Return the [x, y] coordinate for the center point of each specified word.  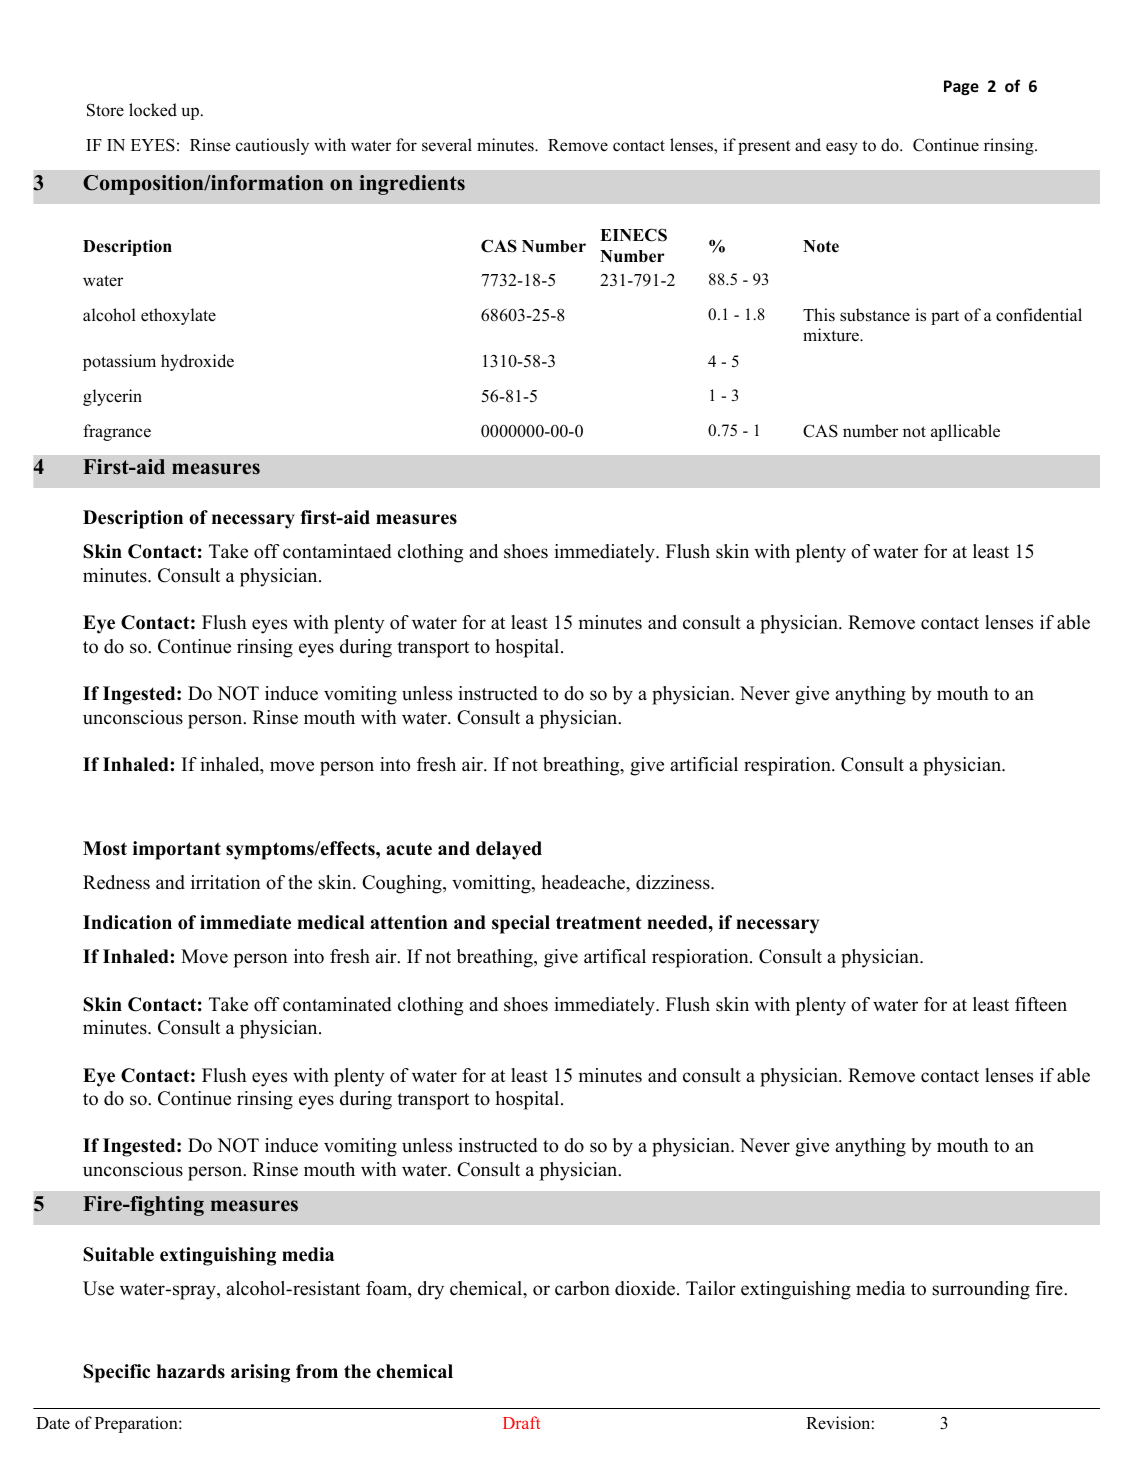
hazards [191, 1371]
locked [153, 110]
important [177, 850]
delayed [509, 850]
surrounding [981, 1290]
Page [961, 87]
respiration [788, 766]
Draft [521, 1422]
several [447, 145]
